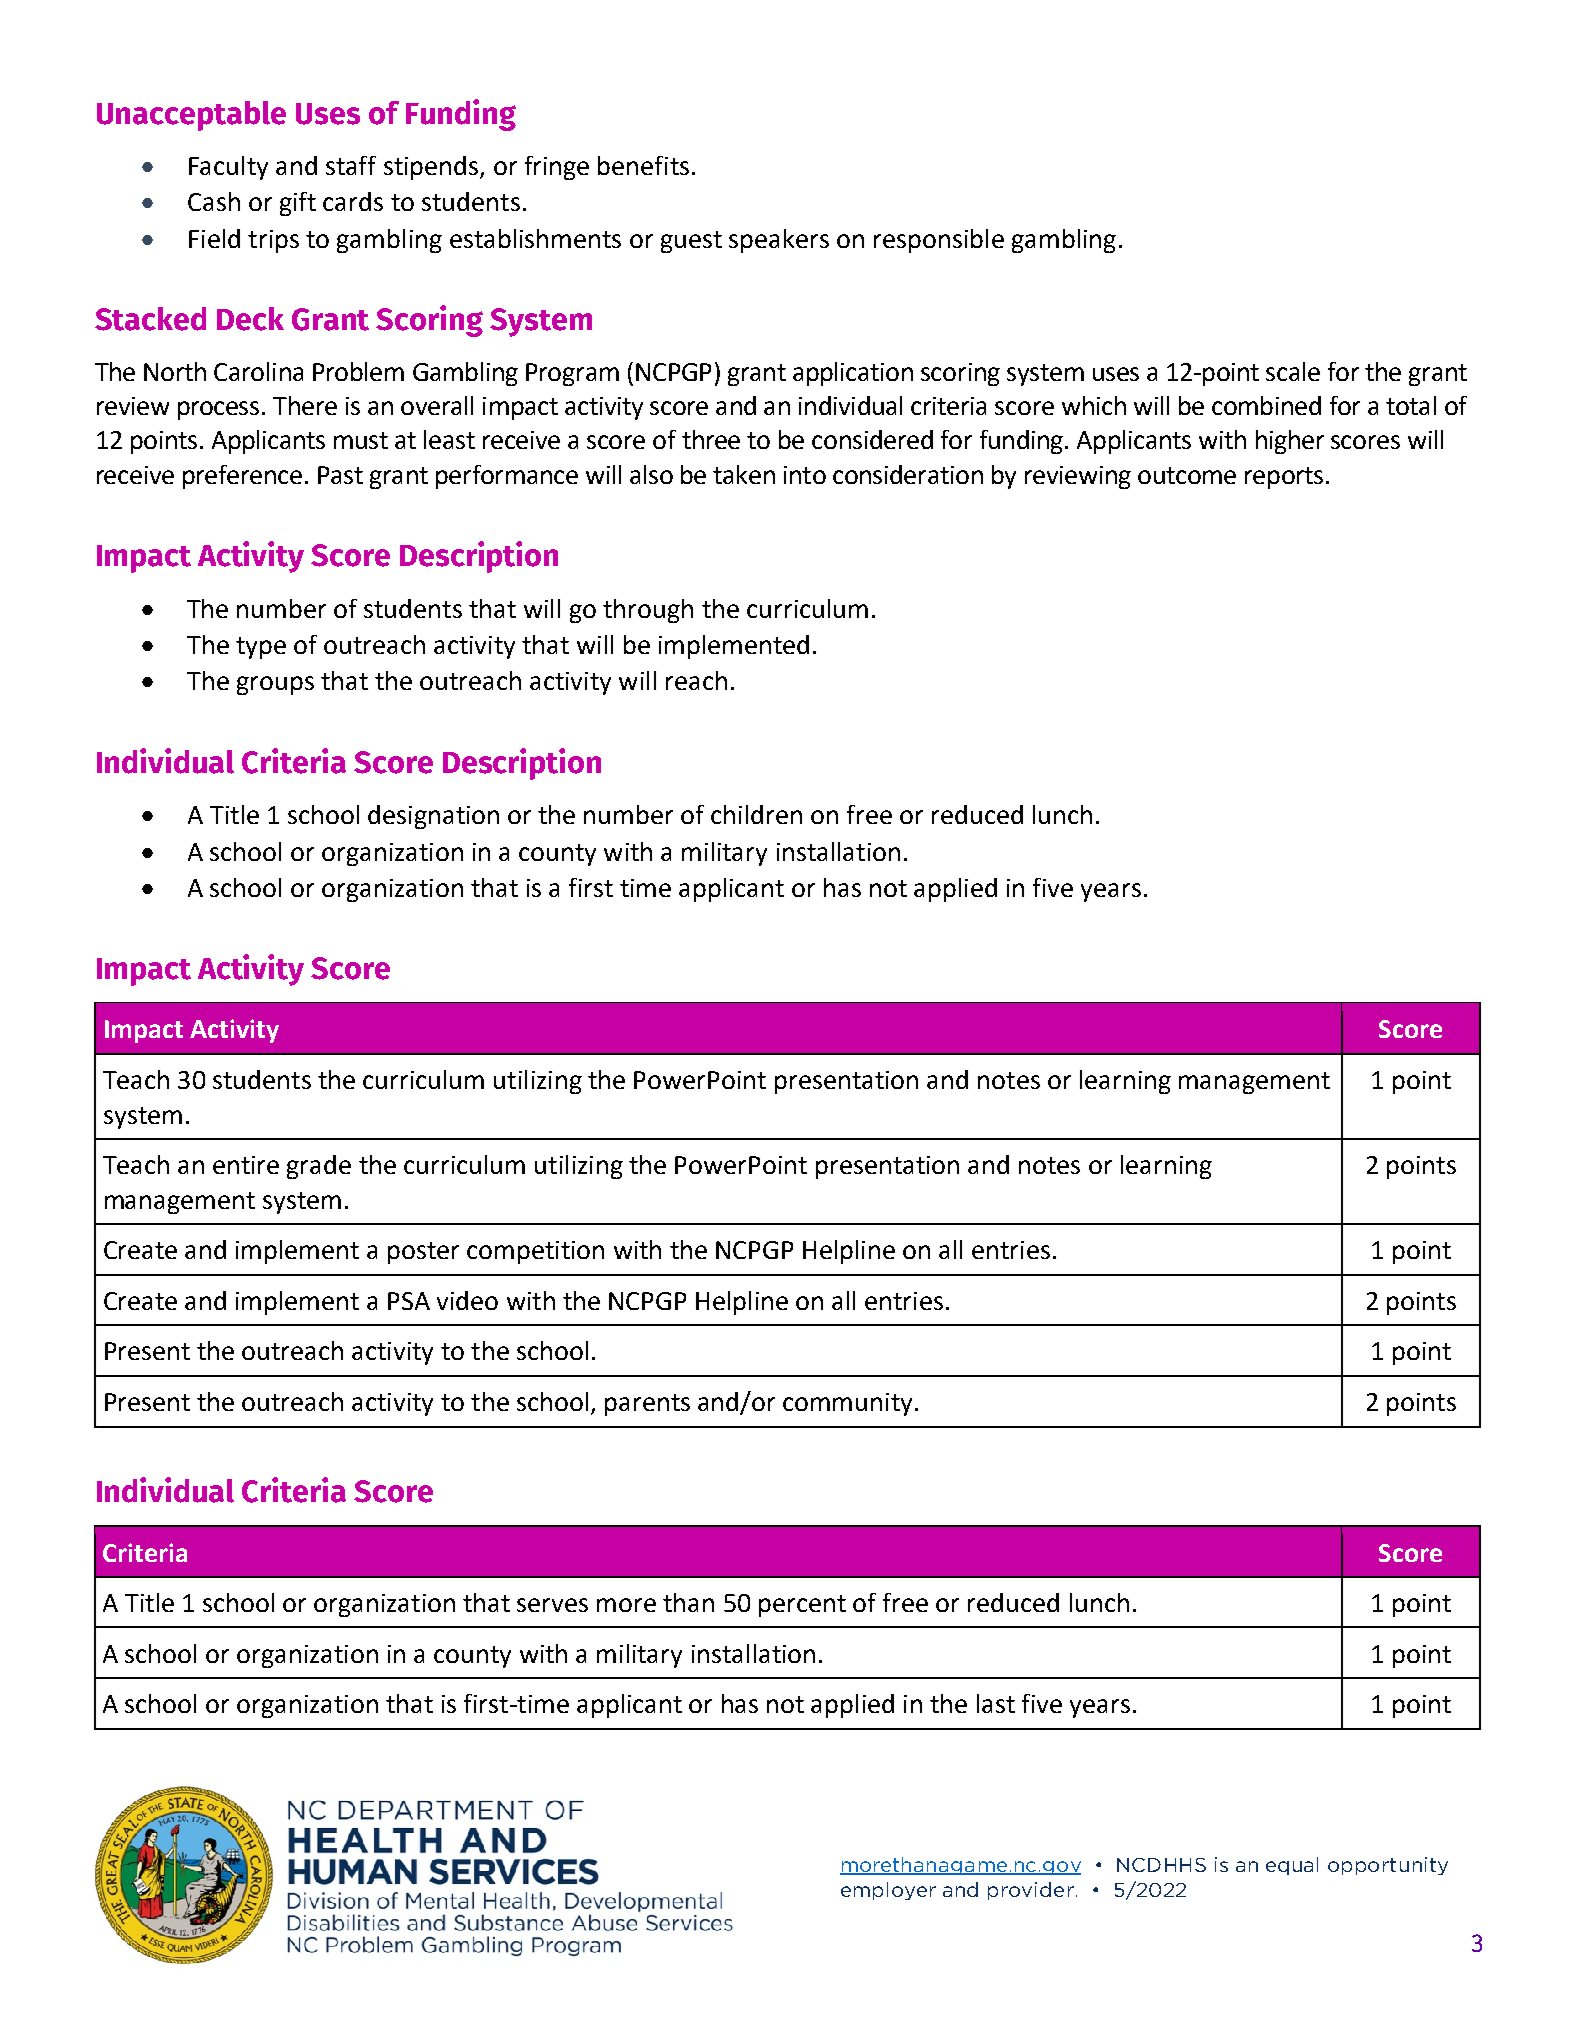 This screenshot has width=1570, height=2032. Describe the element at coordinates (552, 1605) in the screenshot. I see `serves` at that location.
